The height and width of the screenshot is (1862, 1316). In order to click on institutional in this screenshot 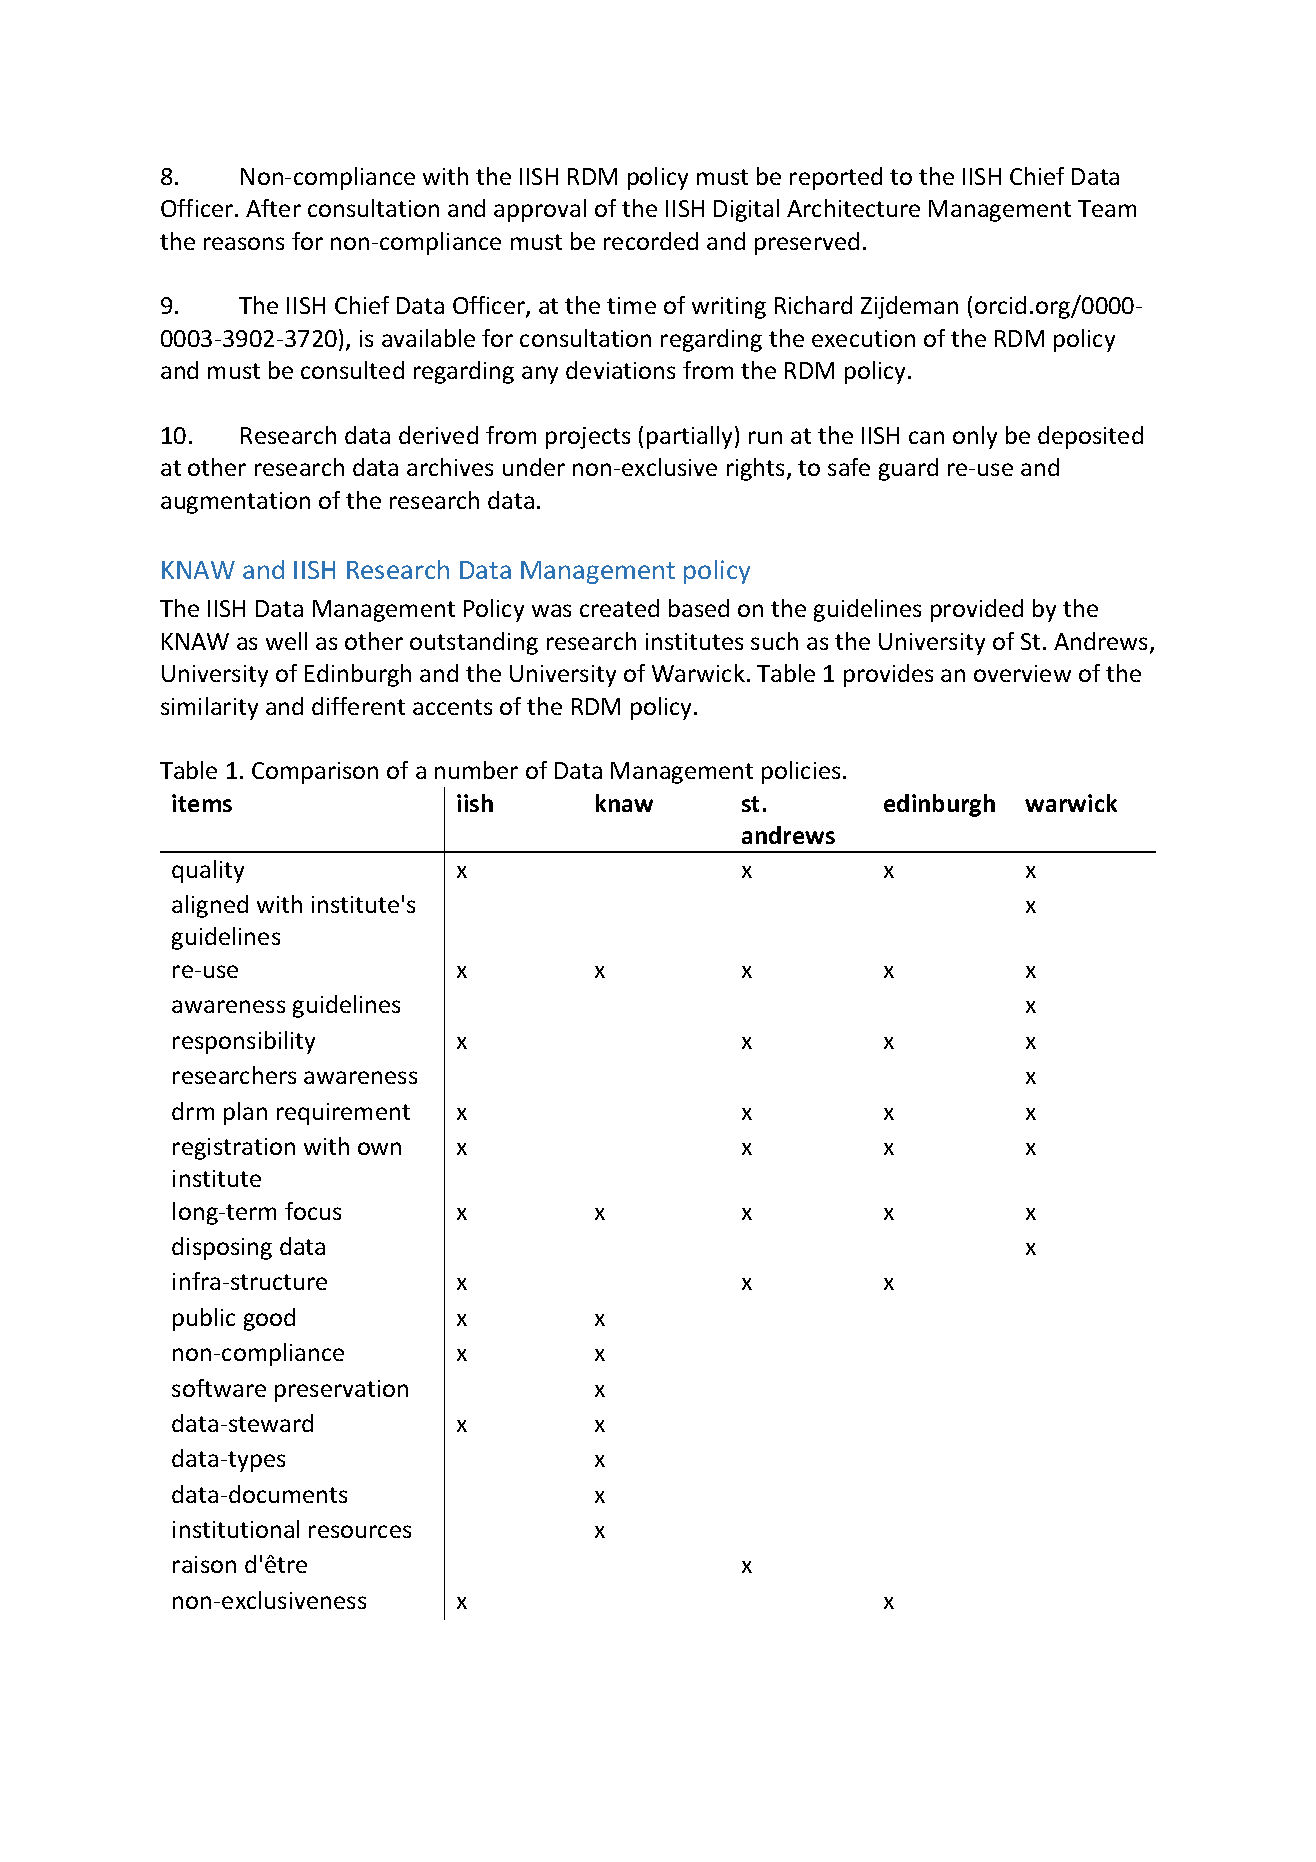, I will do `click(236, 1529)`.
